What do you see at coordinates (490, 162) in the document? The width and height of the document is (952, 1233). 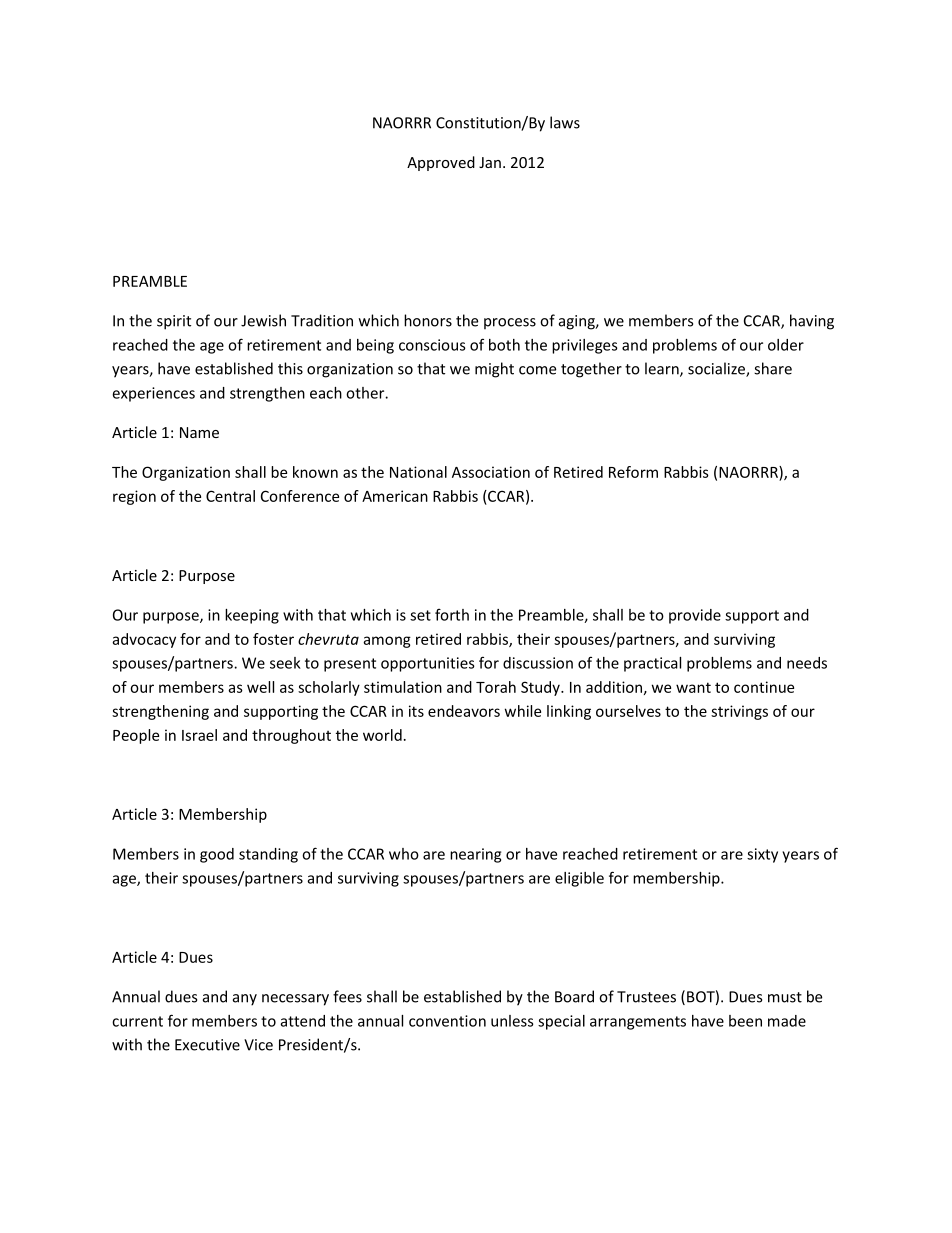 I see `Jan` at bounding box center [490, 162].
